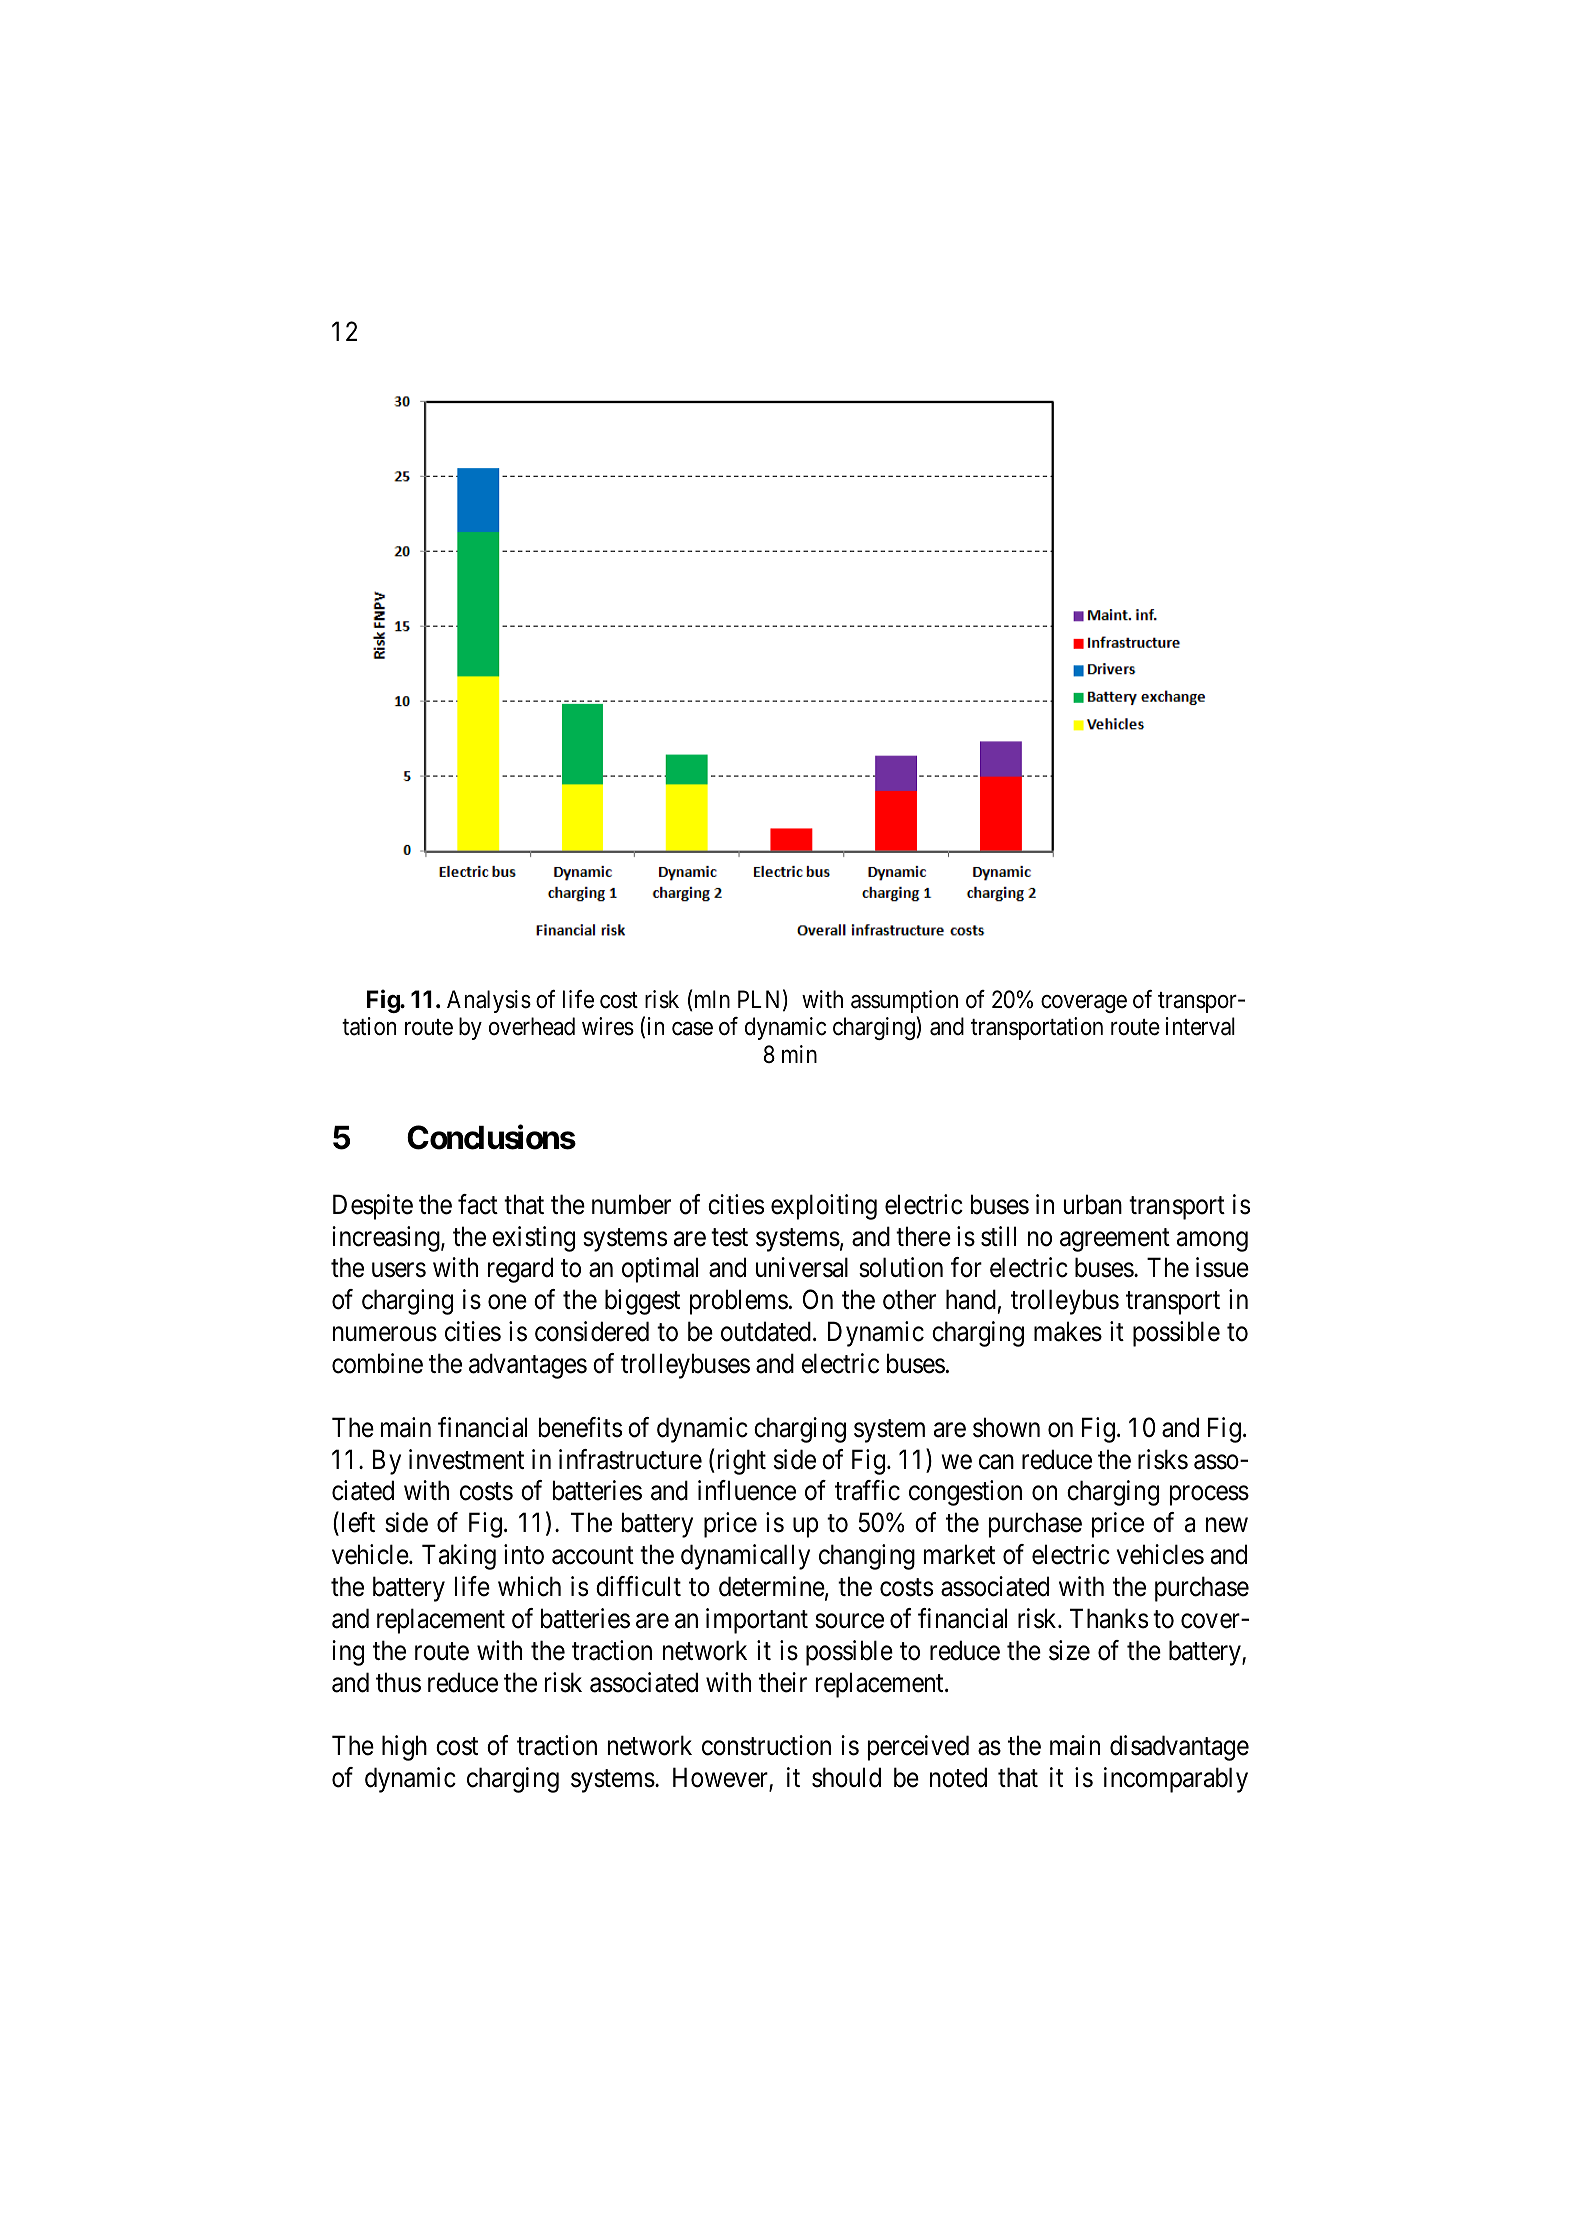  What do you see at coordinates (766, 1745) in the document?
I see `construction` at bounding box center [766, 1745].
